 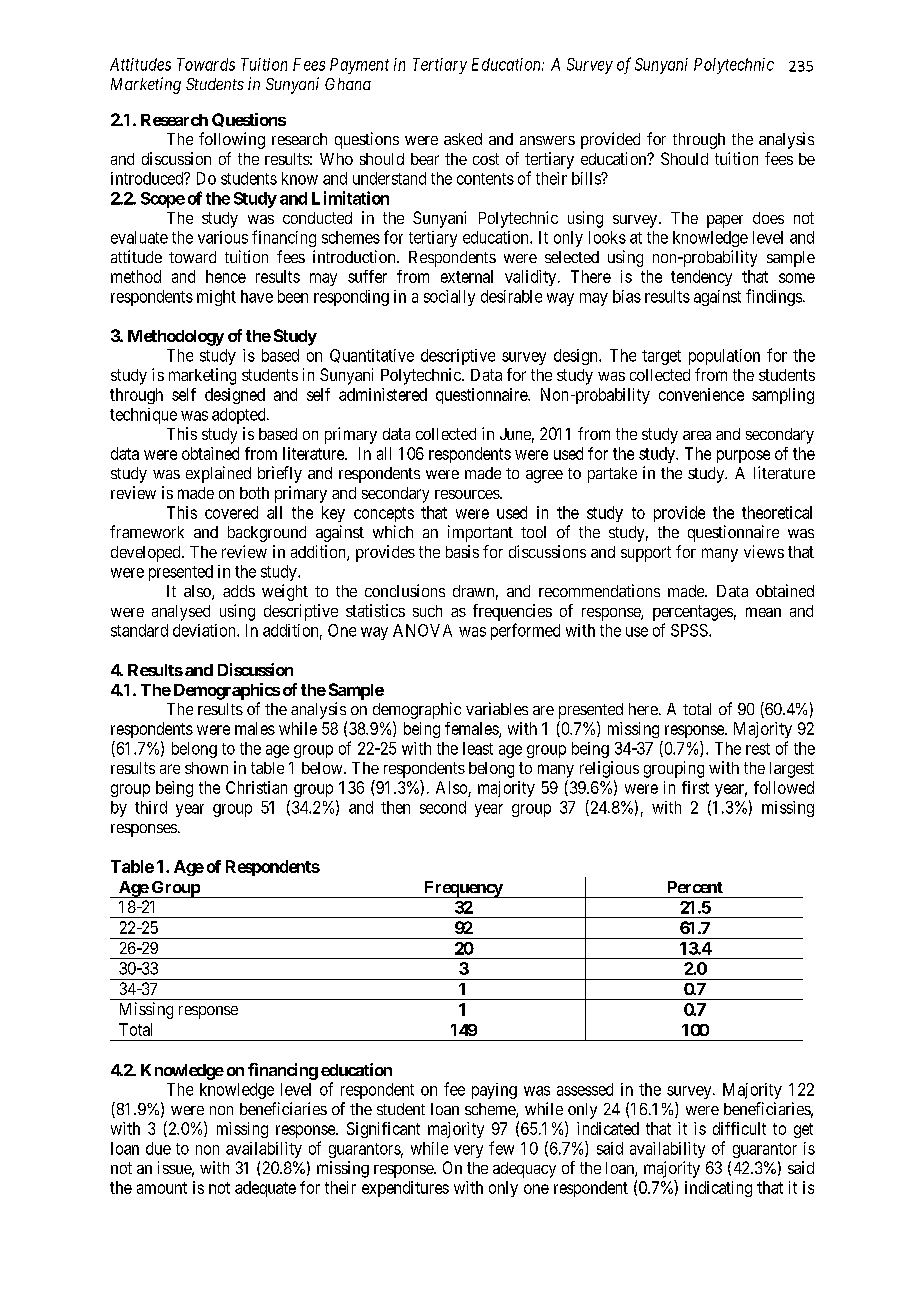 What do you see at coordinates (449, 298) in the document?
I see `socially` at bounding box center [449, 298].
